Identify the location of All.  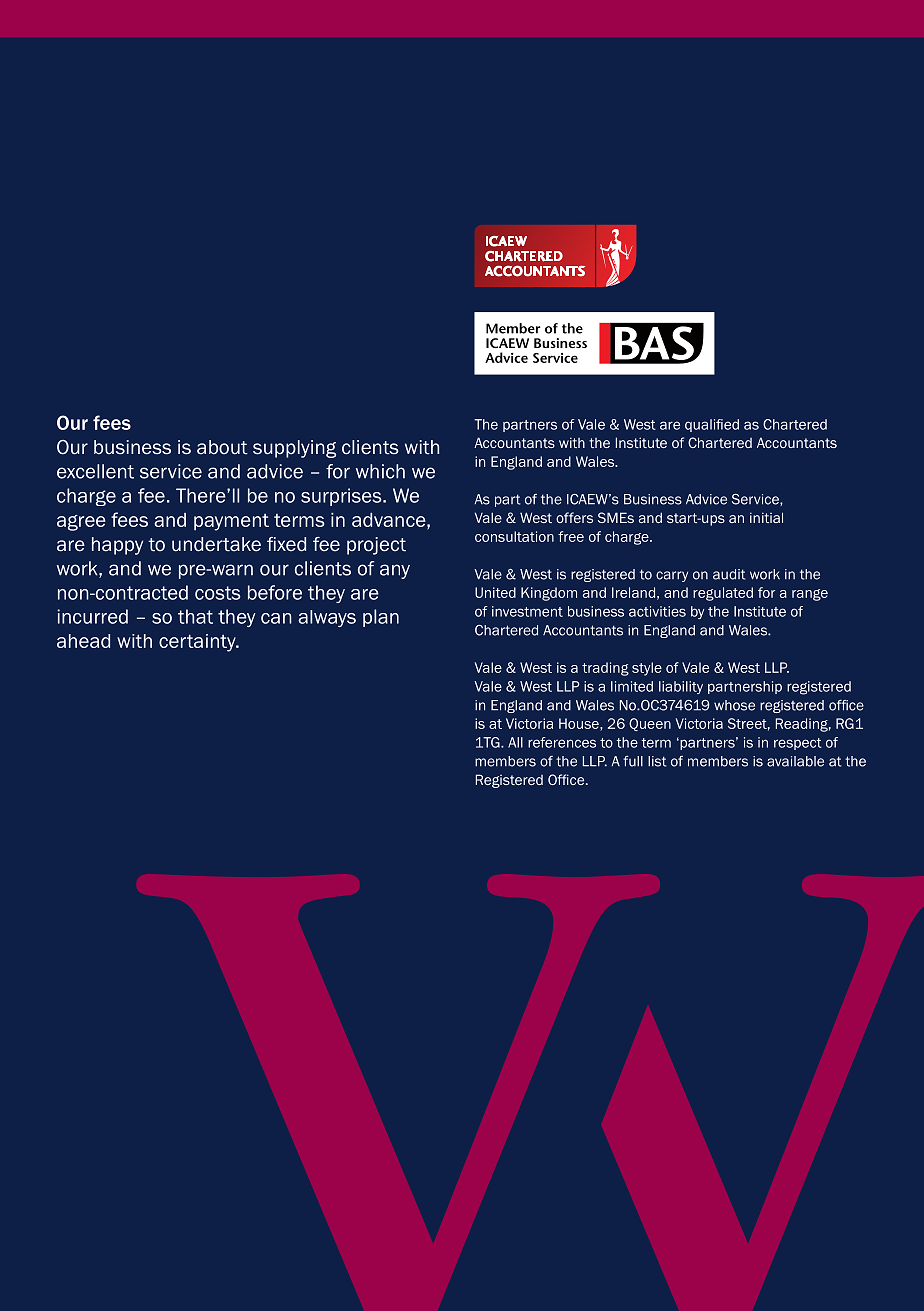
(515, 742).
